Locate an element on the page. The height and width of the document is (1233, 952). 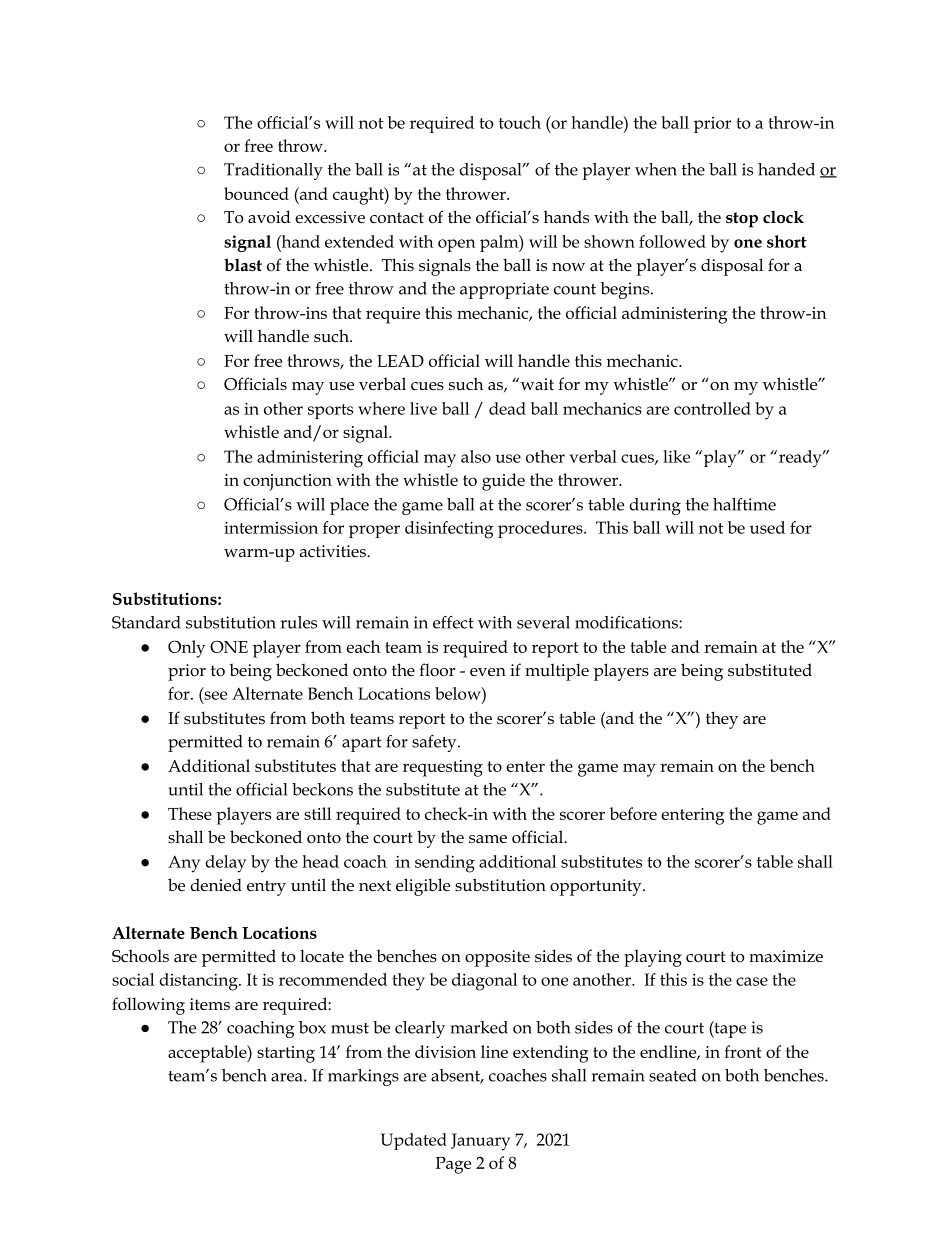
conjunction is located at coordinates (287, 482).
